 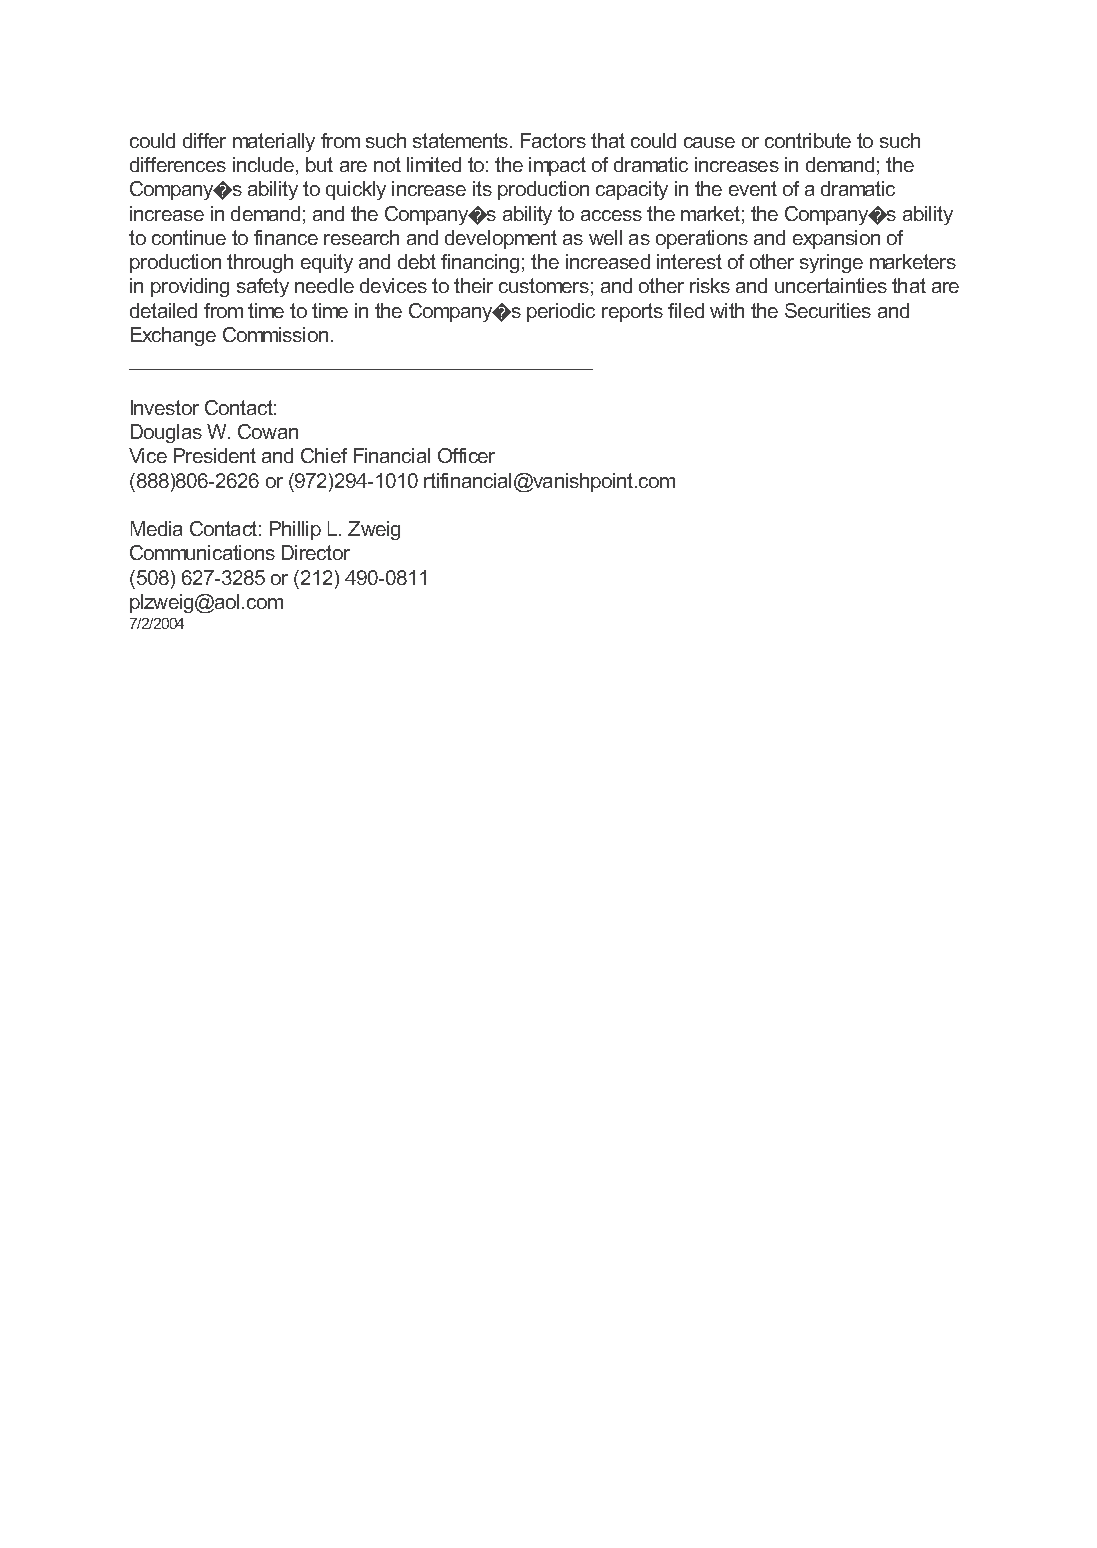 What do you see at coordinates (275, 334) in the screenshot?
I see `Commission` at bounding box center [275, 334].
